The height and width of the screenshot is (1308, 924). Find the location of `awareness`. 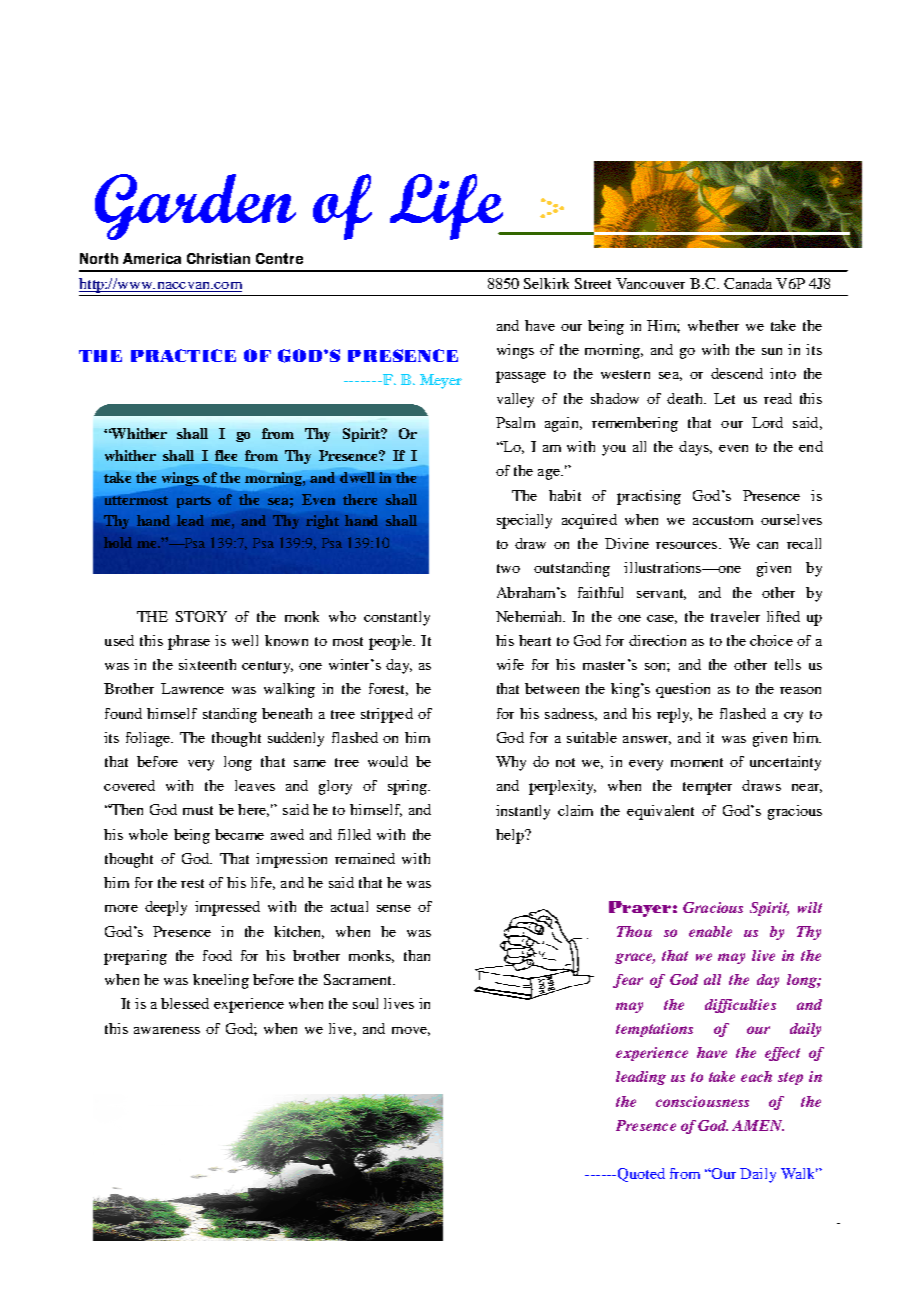

awareness is located at coordinates (167, 1030).
